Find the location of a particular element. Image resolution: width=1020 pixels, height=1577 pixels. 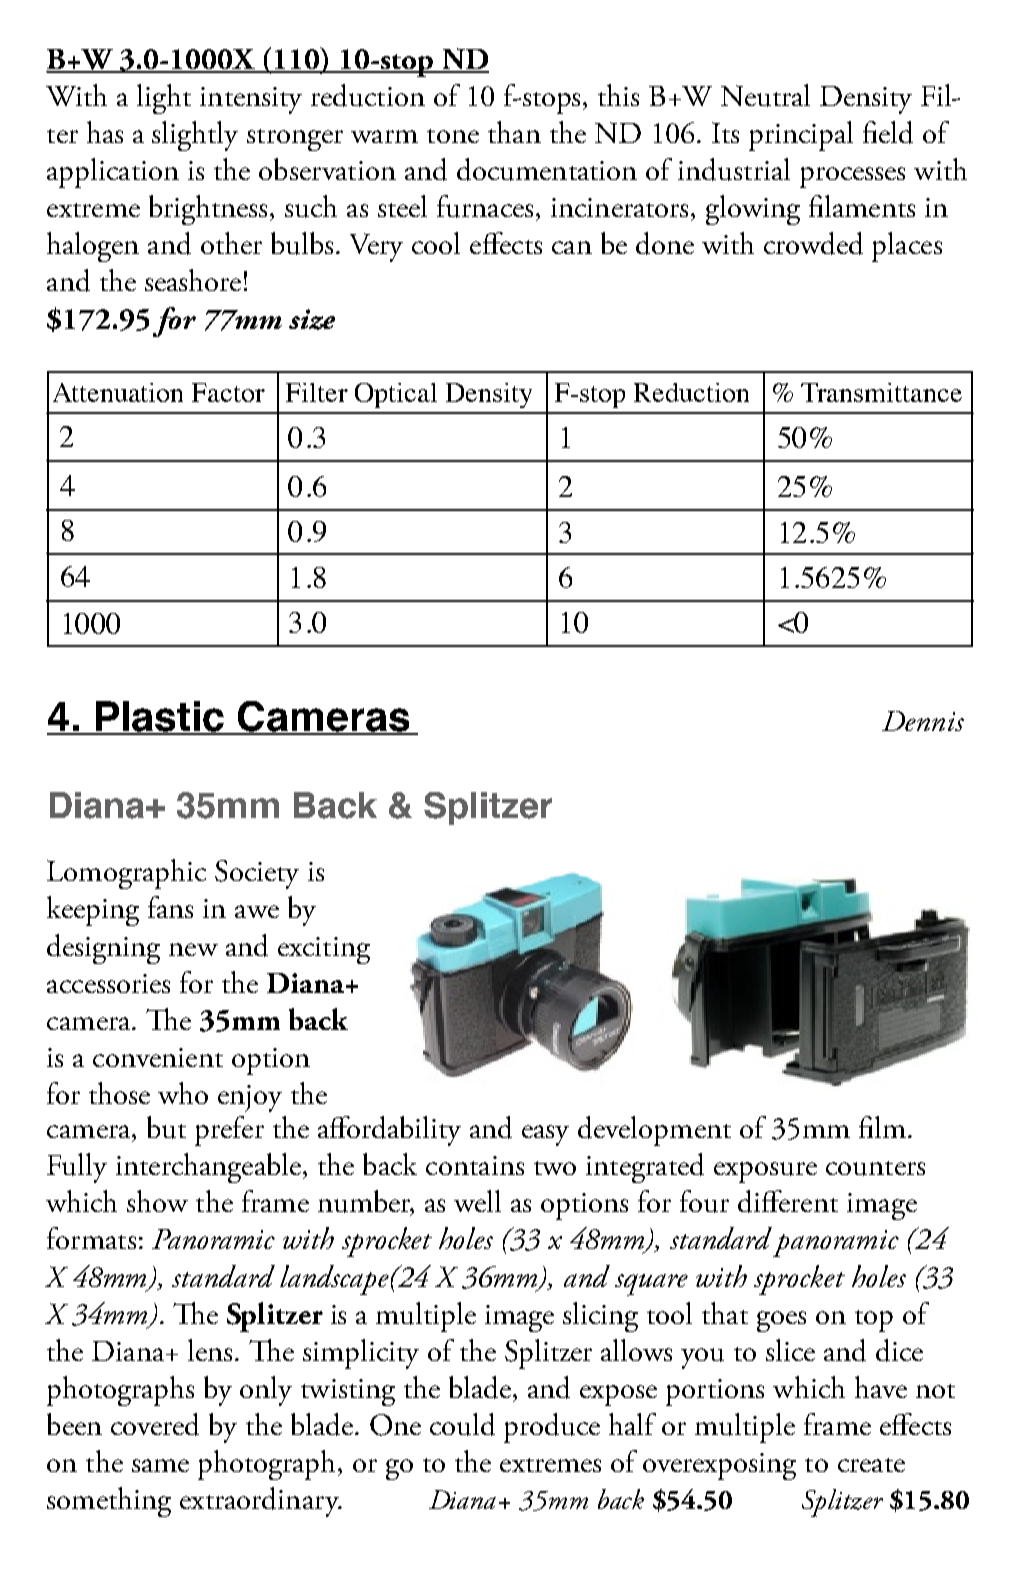

easy is located at coordinates (545, 1135).
